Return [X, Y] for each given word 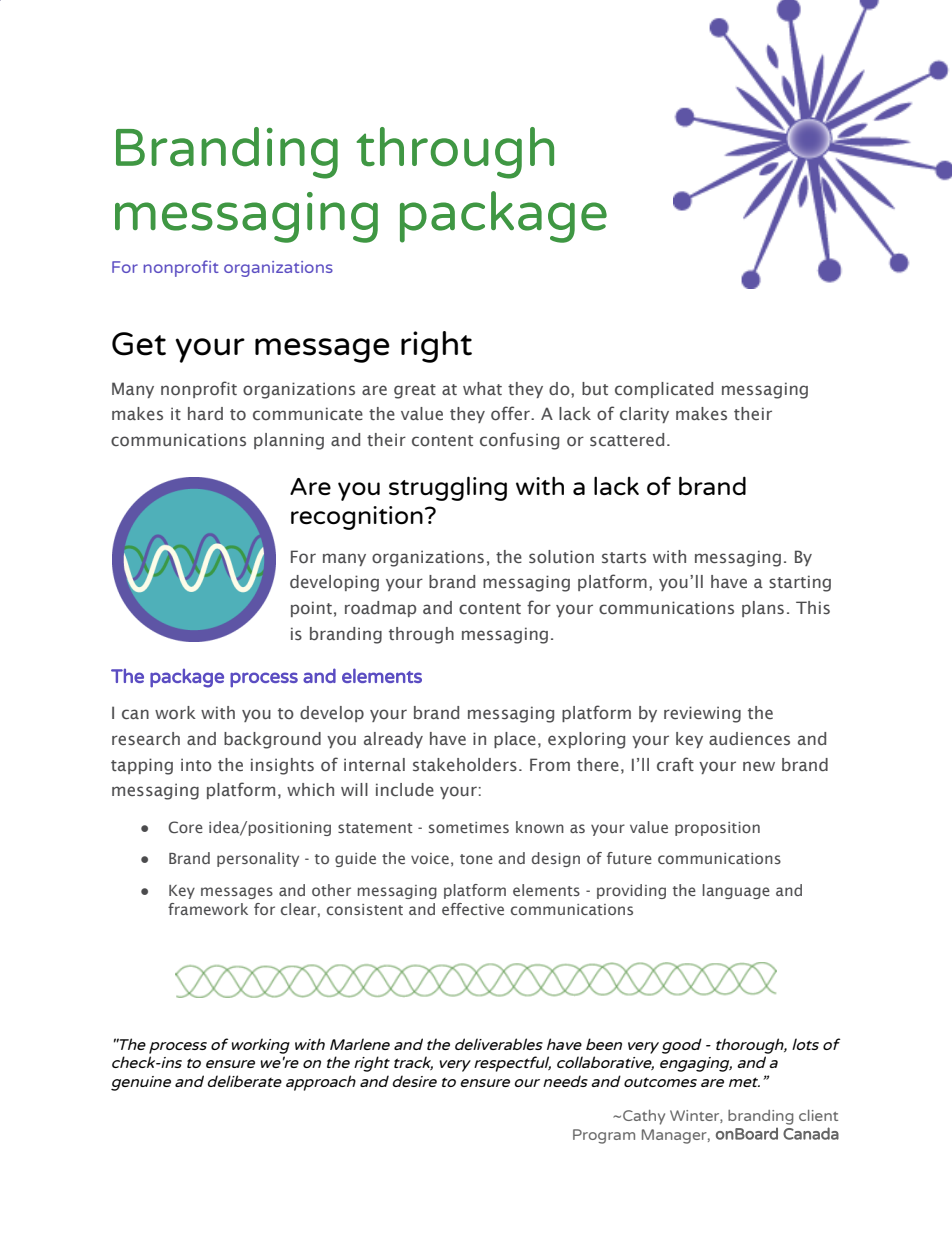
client [818, 1115]
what [482, 388]
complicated [664, 390]
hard [205, 413]
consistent [365, 909]
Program [604, 1136]
